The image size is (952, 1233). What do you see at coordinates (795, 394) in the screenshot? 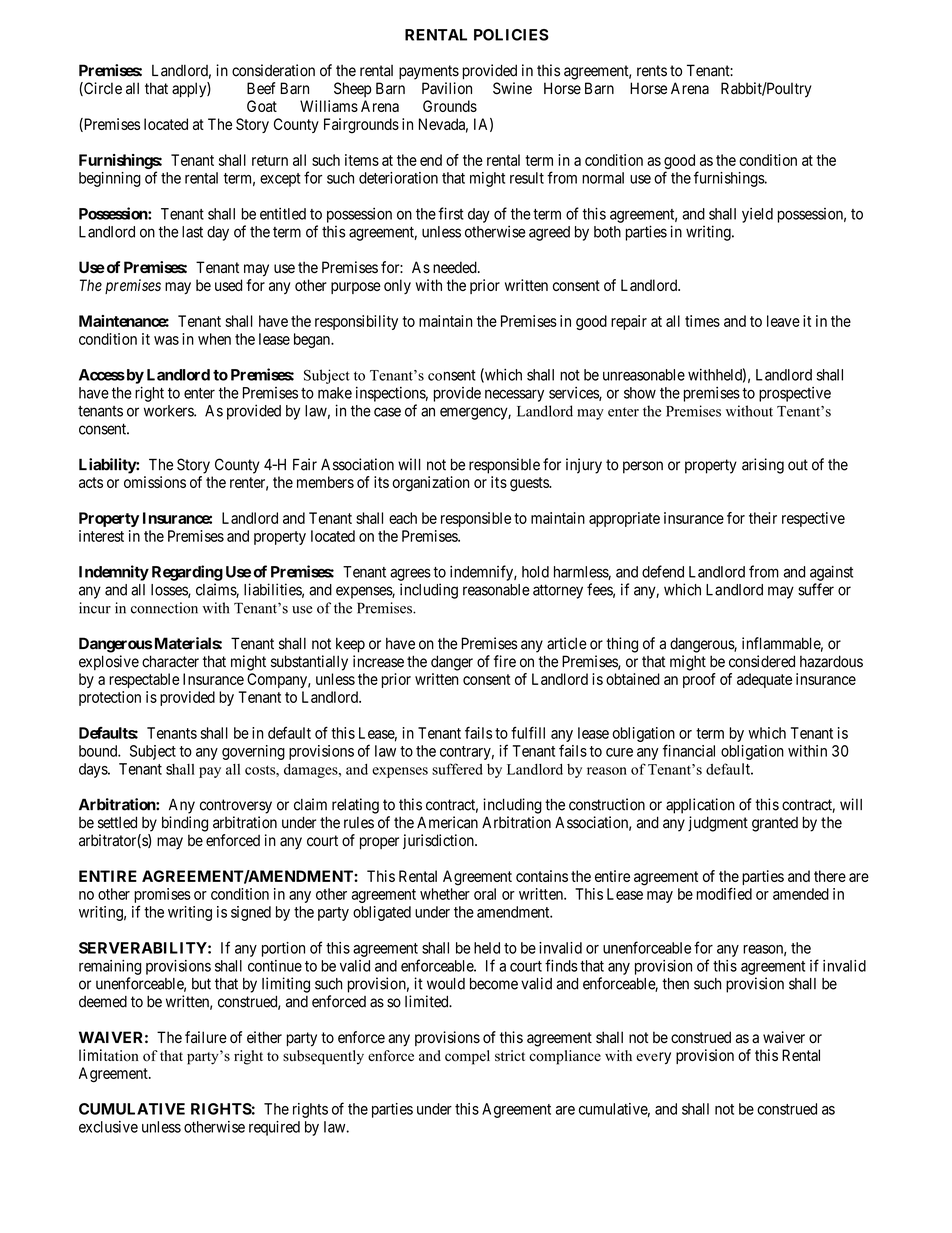
I see `prospective` at bounding box center [795, 394].
